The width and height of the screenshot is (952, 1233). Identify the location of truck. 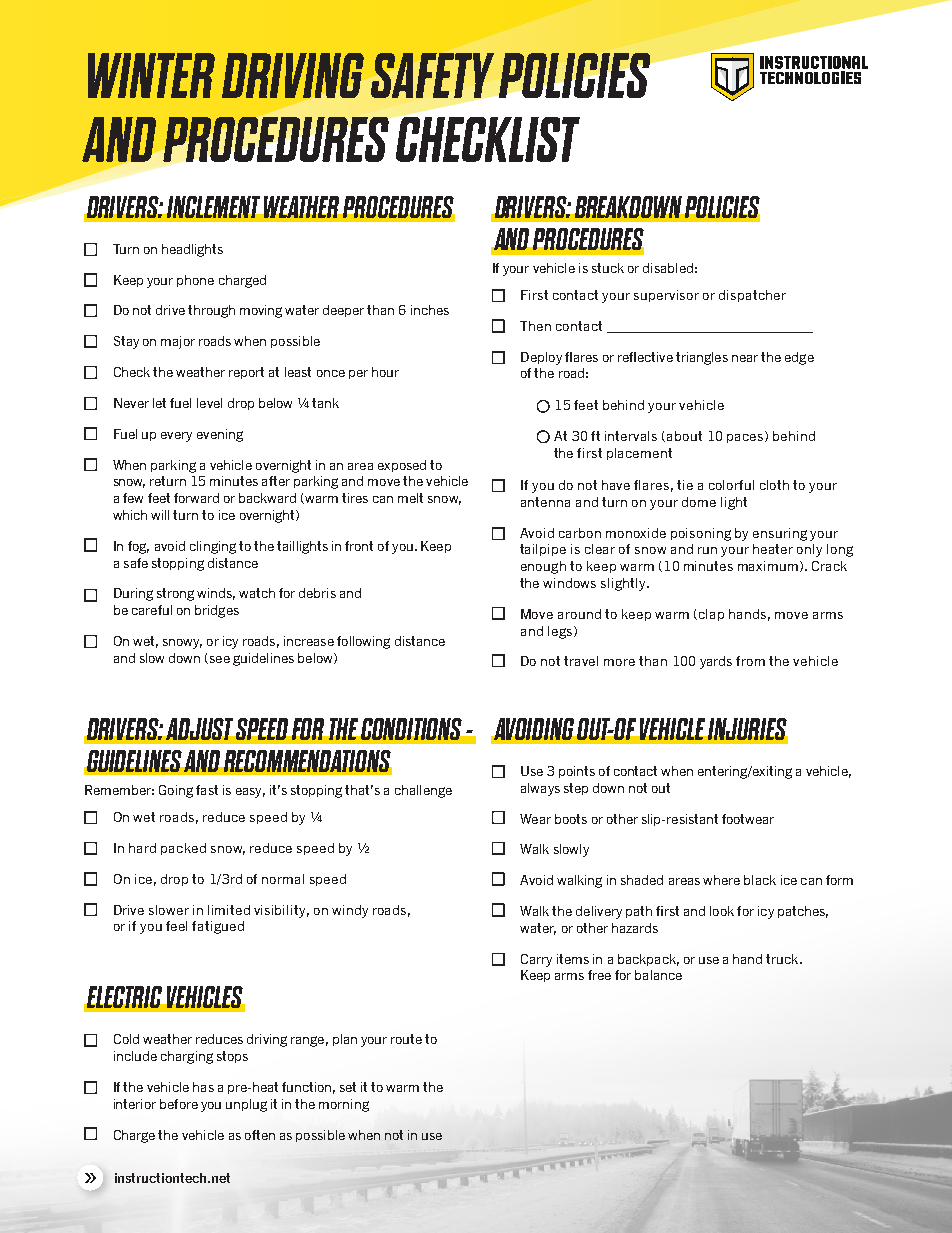
(783, 959).
